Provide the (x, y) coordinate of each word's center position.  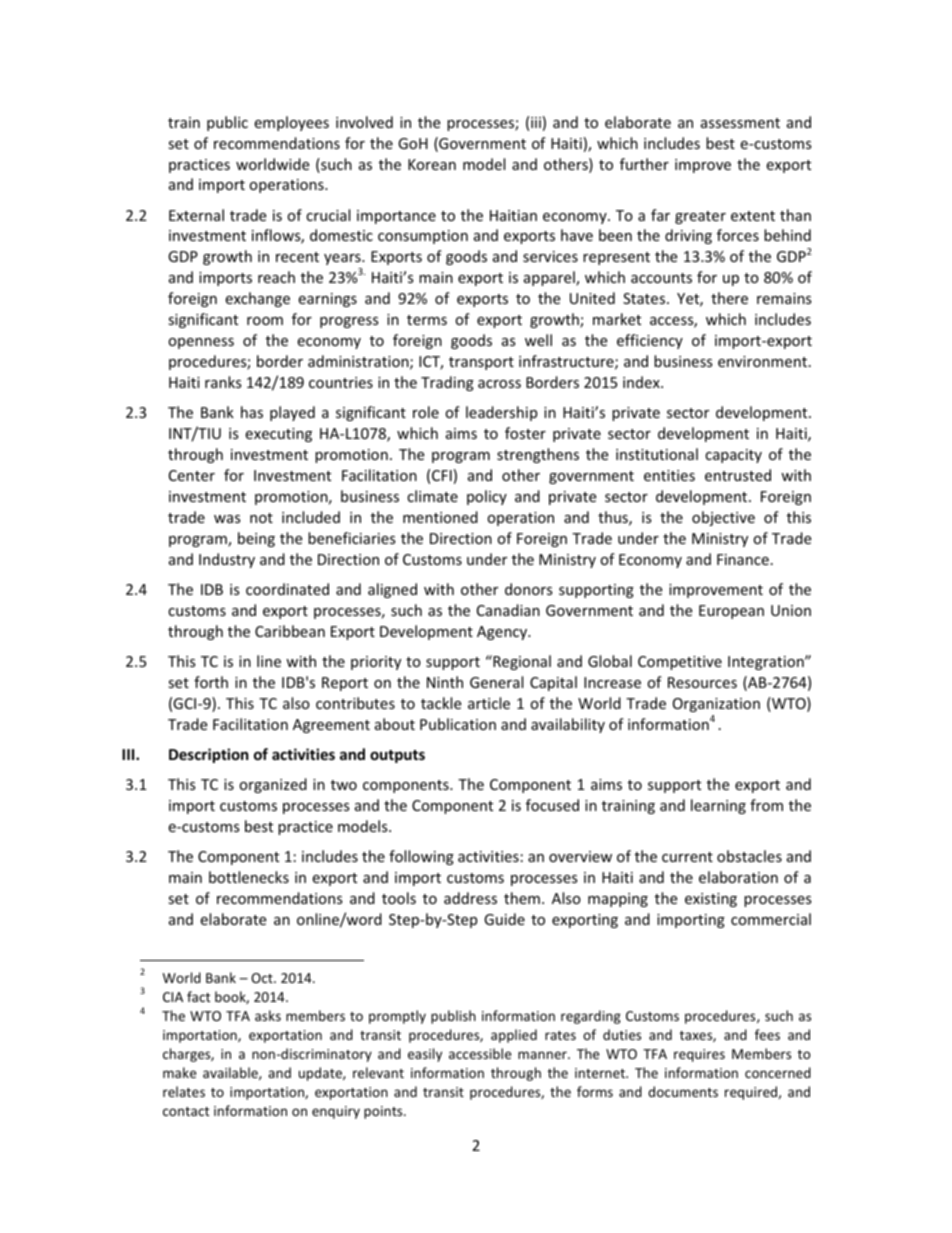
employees (291, 123)
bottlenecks (249, 877)
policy (487, 497)
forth (211, 682)
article (489, 703)
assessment (740, 123)
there (729, 298)
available (231, 1073)
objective (723, 518)
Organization (716, 705)
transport (481, 363)
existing (711, 900)
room (265, 321)
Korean (432, 164)
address (470, 898)
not (261, 518)
